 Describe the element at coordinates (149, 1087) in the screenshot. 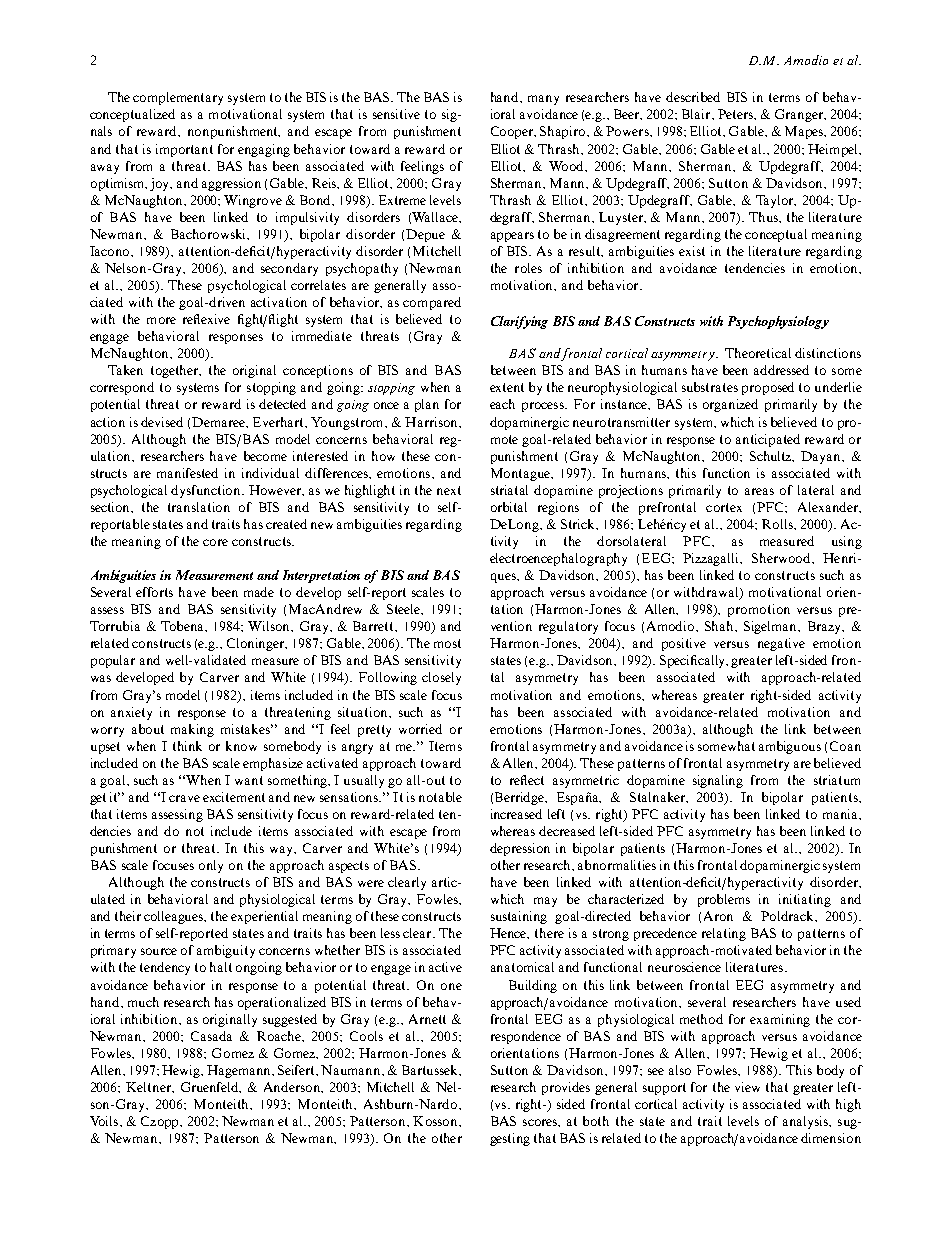

I see `Keltner` at that location.
